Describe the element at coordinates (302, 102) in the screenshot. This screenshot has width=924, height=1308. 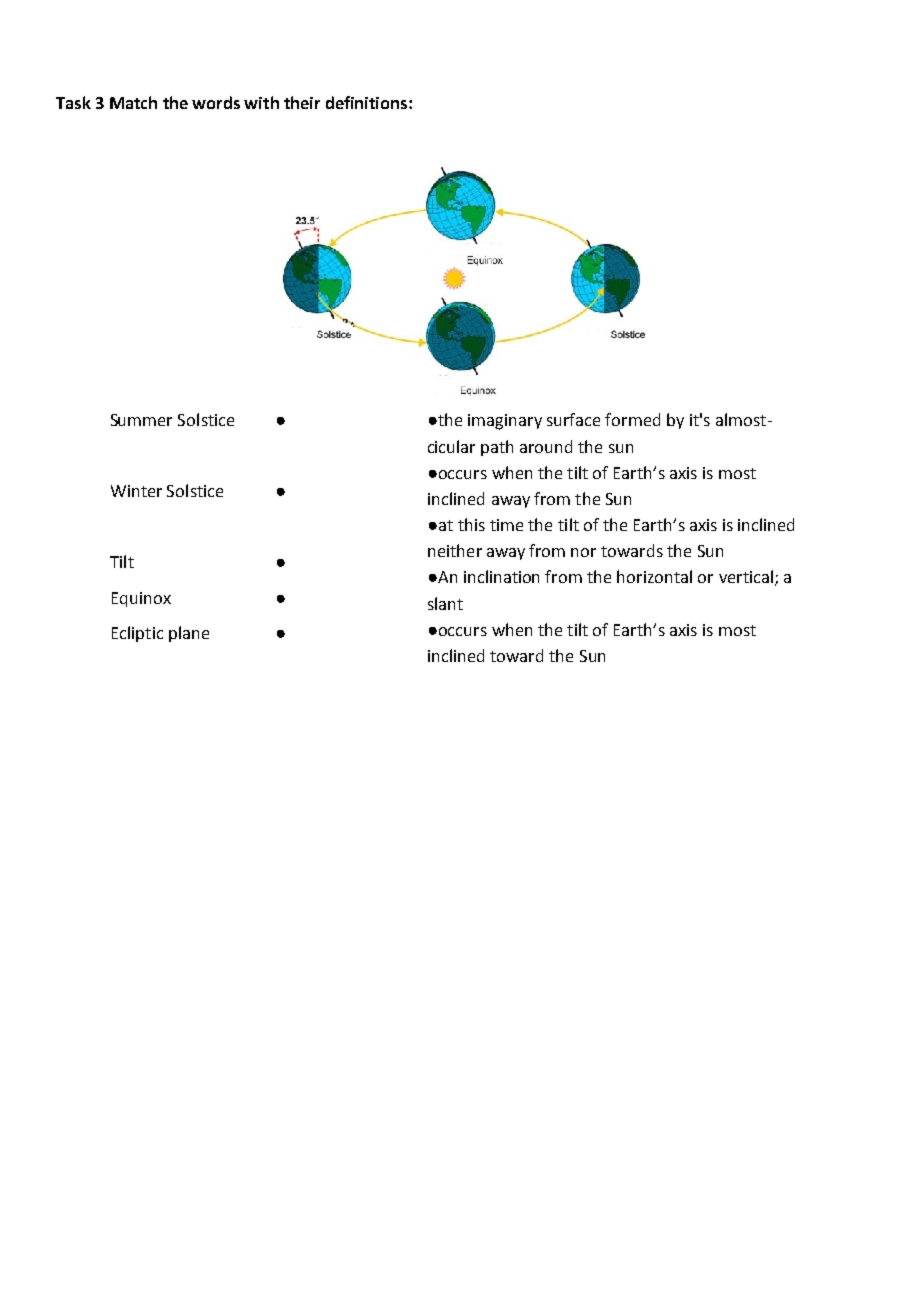
I see `their` at that location.
